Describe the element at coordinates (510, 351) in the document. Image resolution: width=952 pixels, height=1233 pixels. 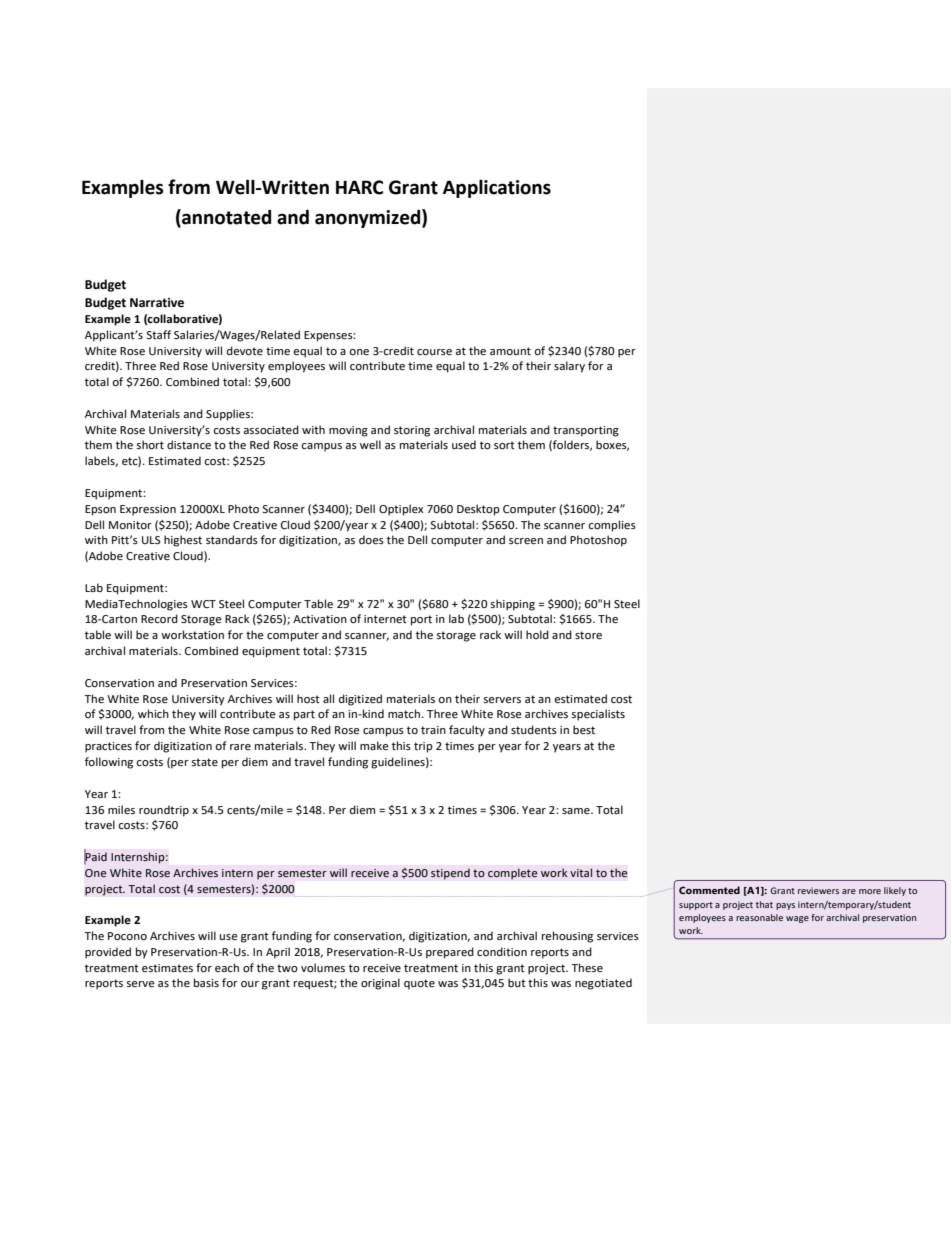
I see `amount` at that location.
